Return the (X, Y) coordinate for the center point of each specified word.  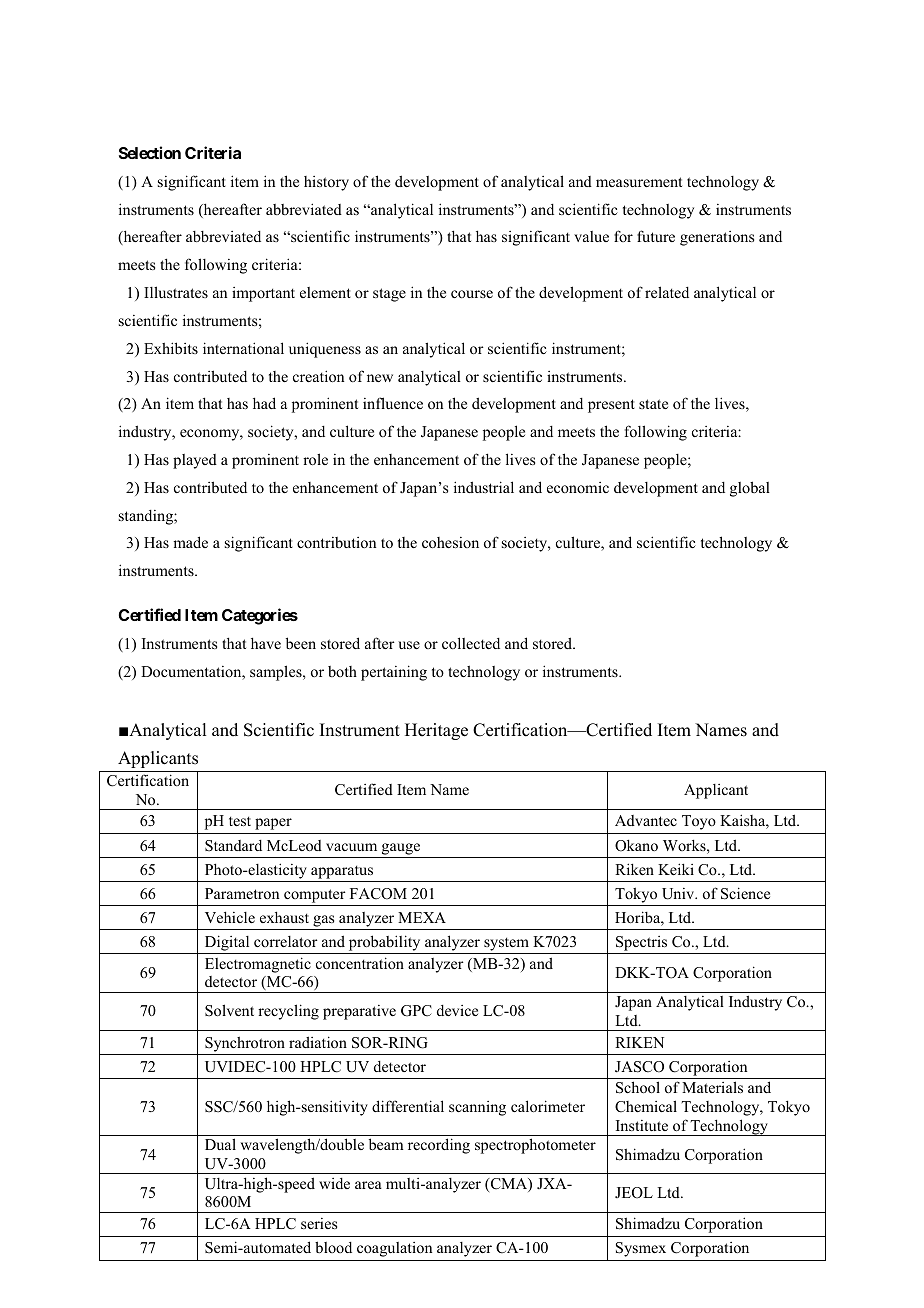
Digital (227, 943)
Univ (679, 894)
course (472, 294)
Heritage (436, 731)
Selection (150, 152)
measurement (639, 182)
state (653, 404)
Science (745, 893)
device (457, 1010)
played (195, 461)
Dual (220, 1144)
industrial (484, 487)
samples (277, 673)
